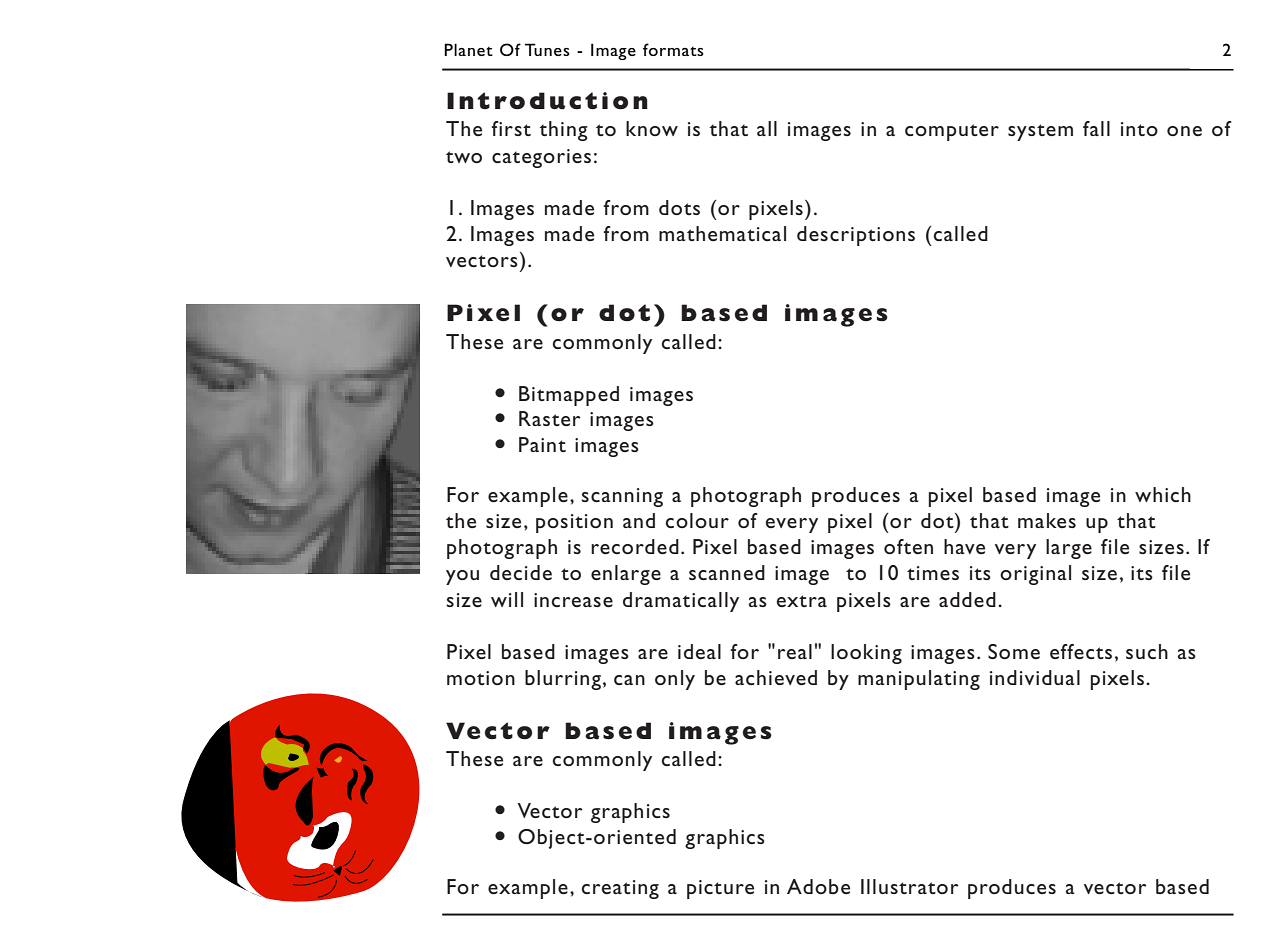 The width and height of the screenshot is (1273, 952). Describe the element at coordinates (776, 677) in the screenshot. I see `achieved` at that location.
